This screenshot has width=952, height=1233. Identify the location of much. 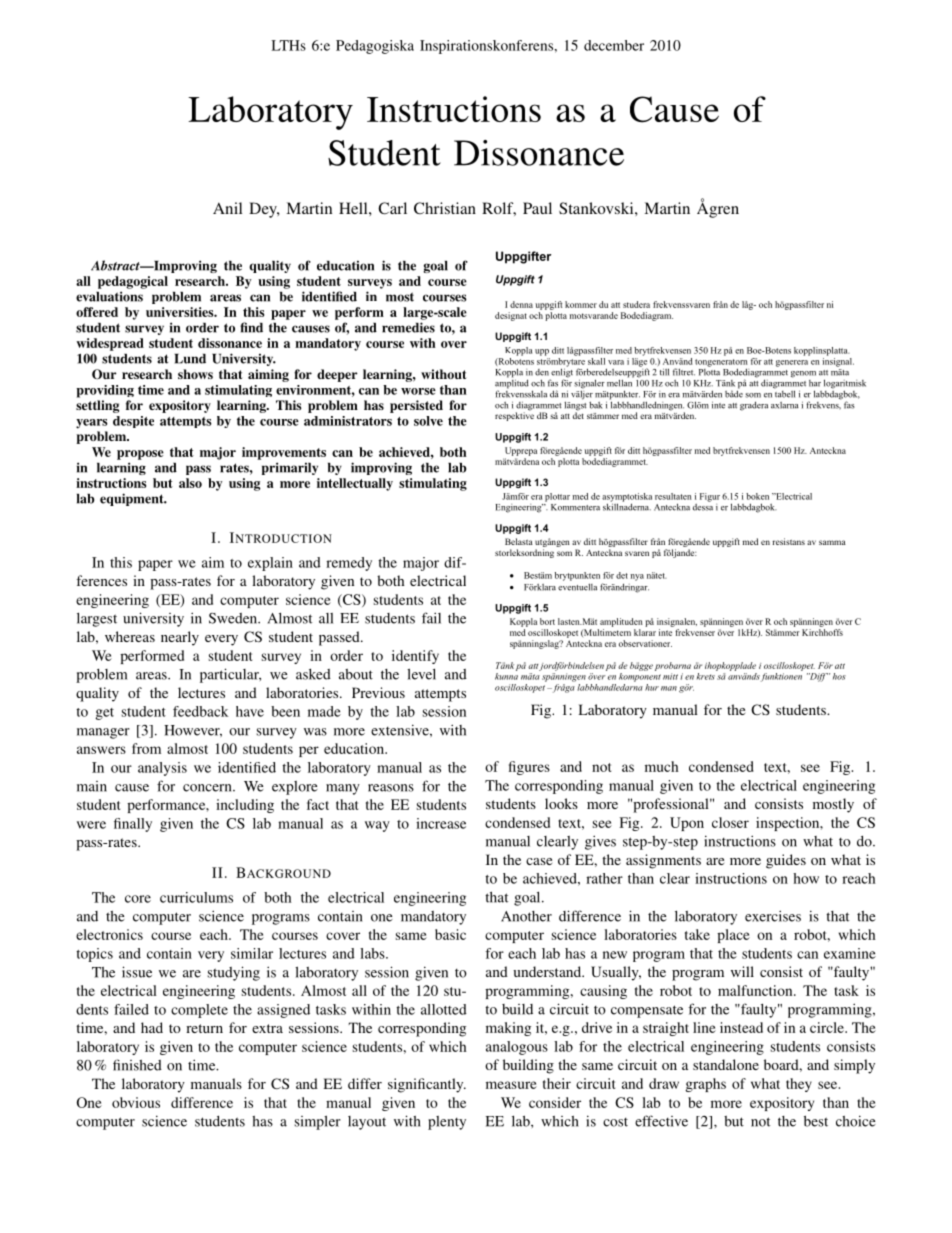
(662, 766).
